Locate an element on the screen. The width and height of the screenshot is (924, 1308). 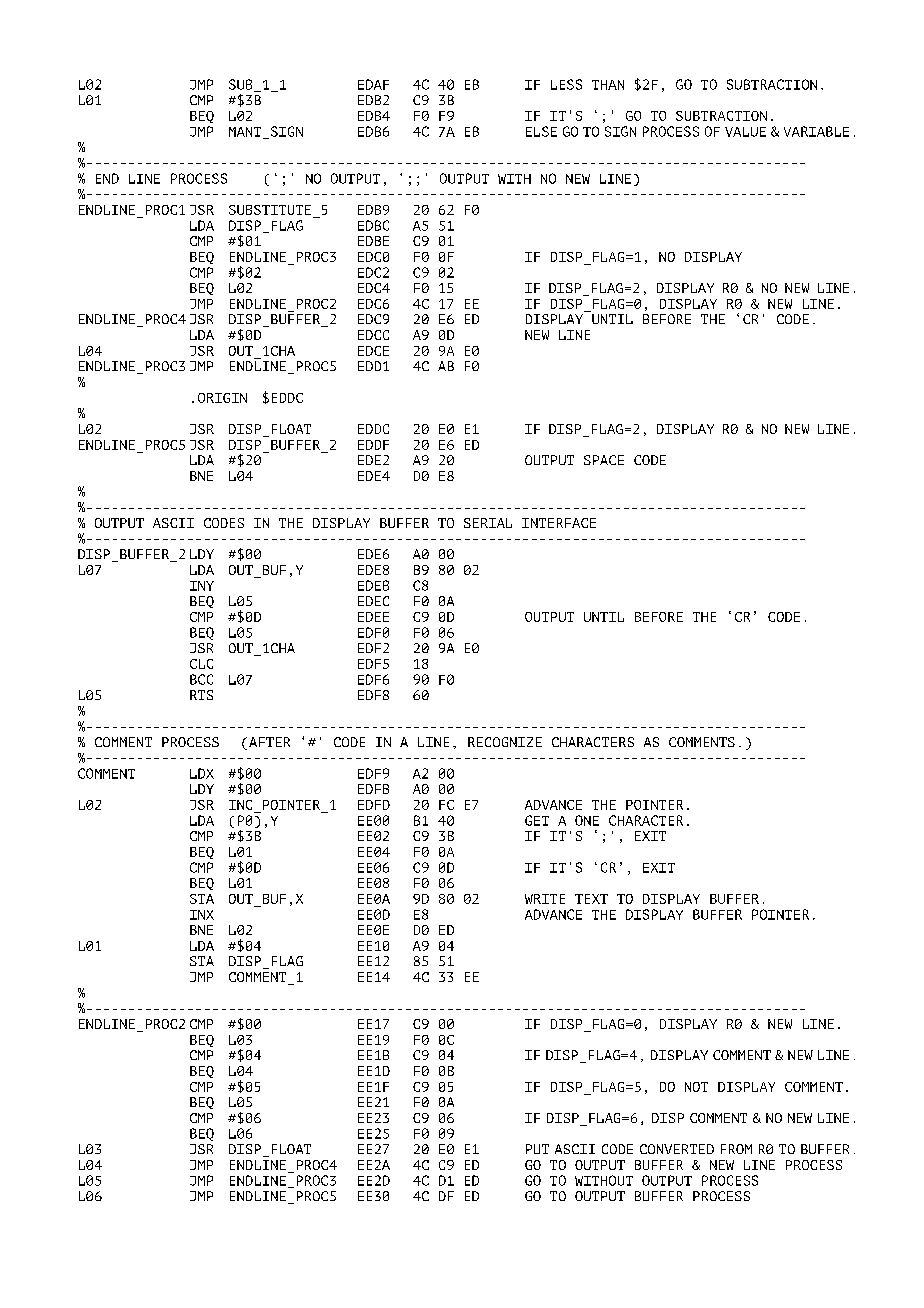
SPACE is located at coordinates (604, 460).
